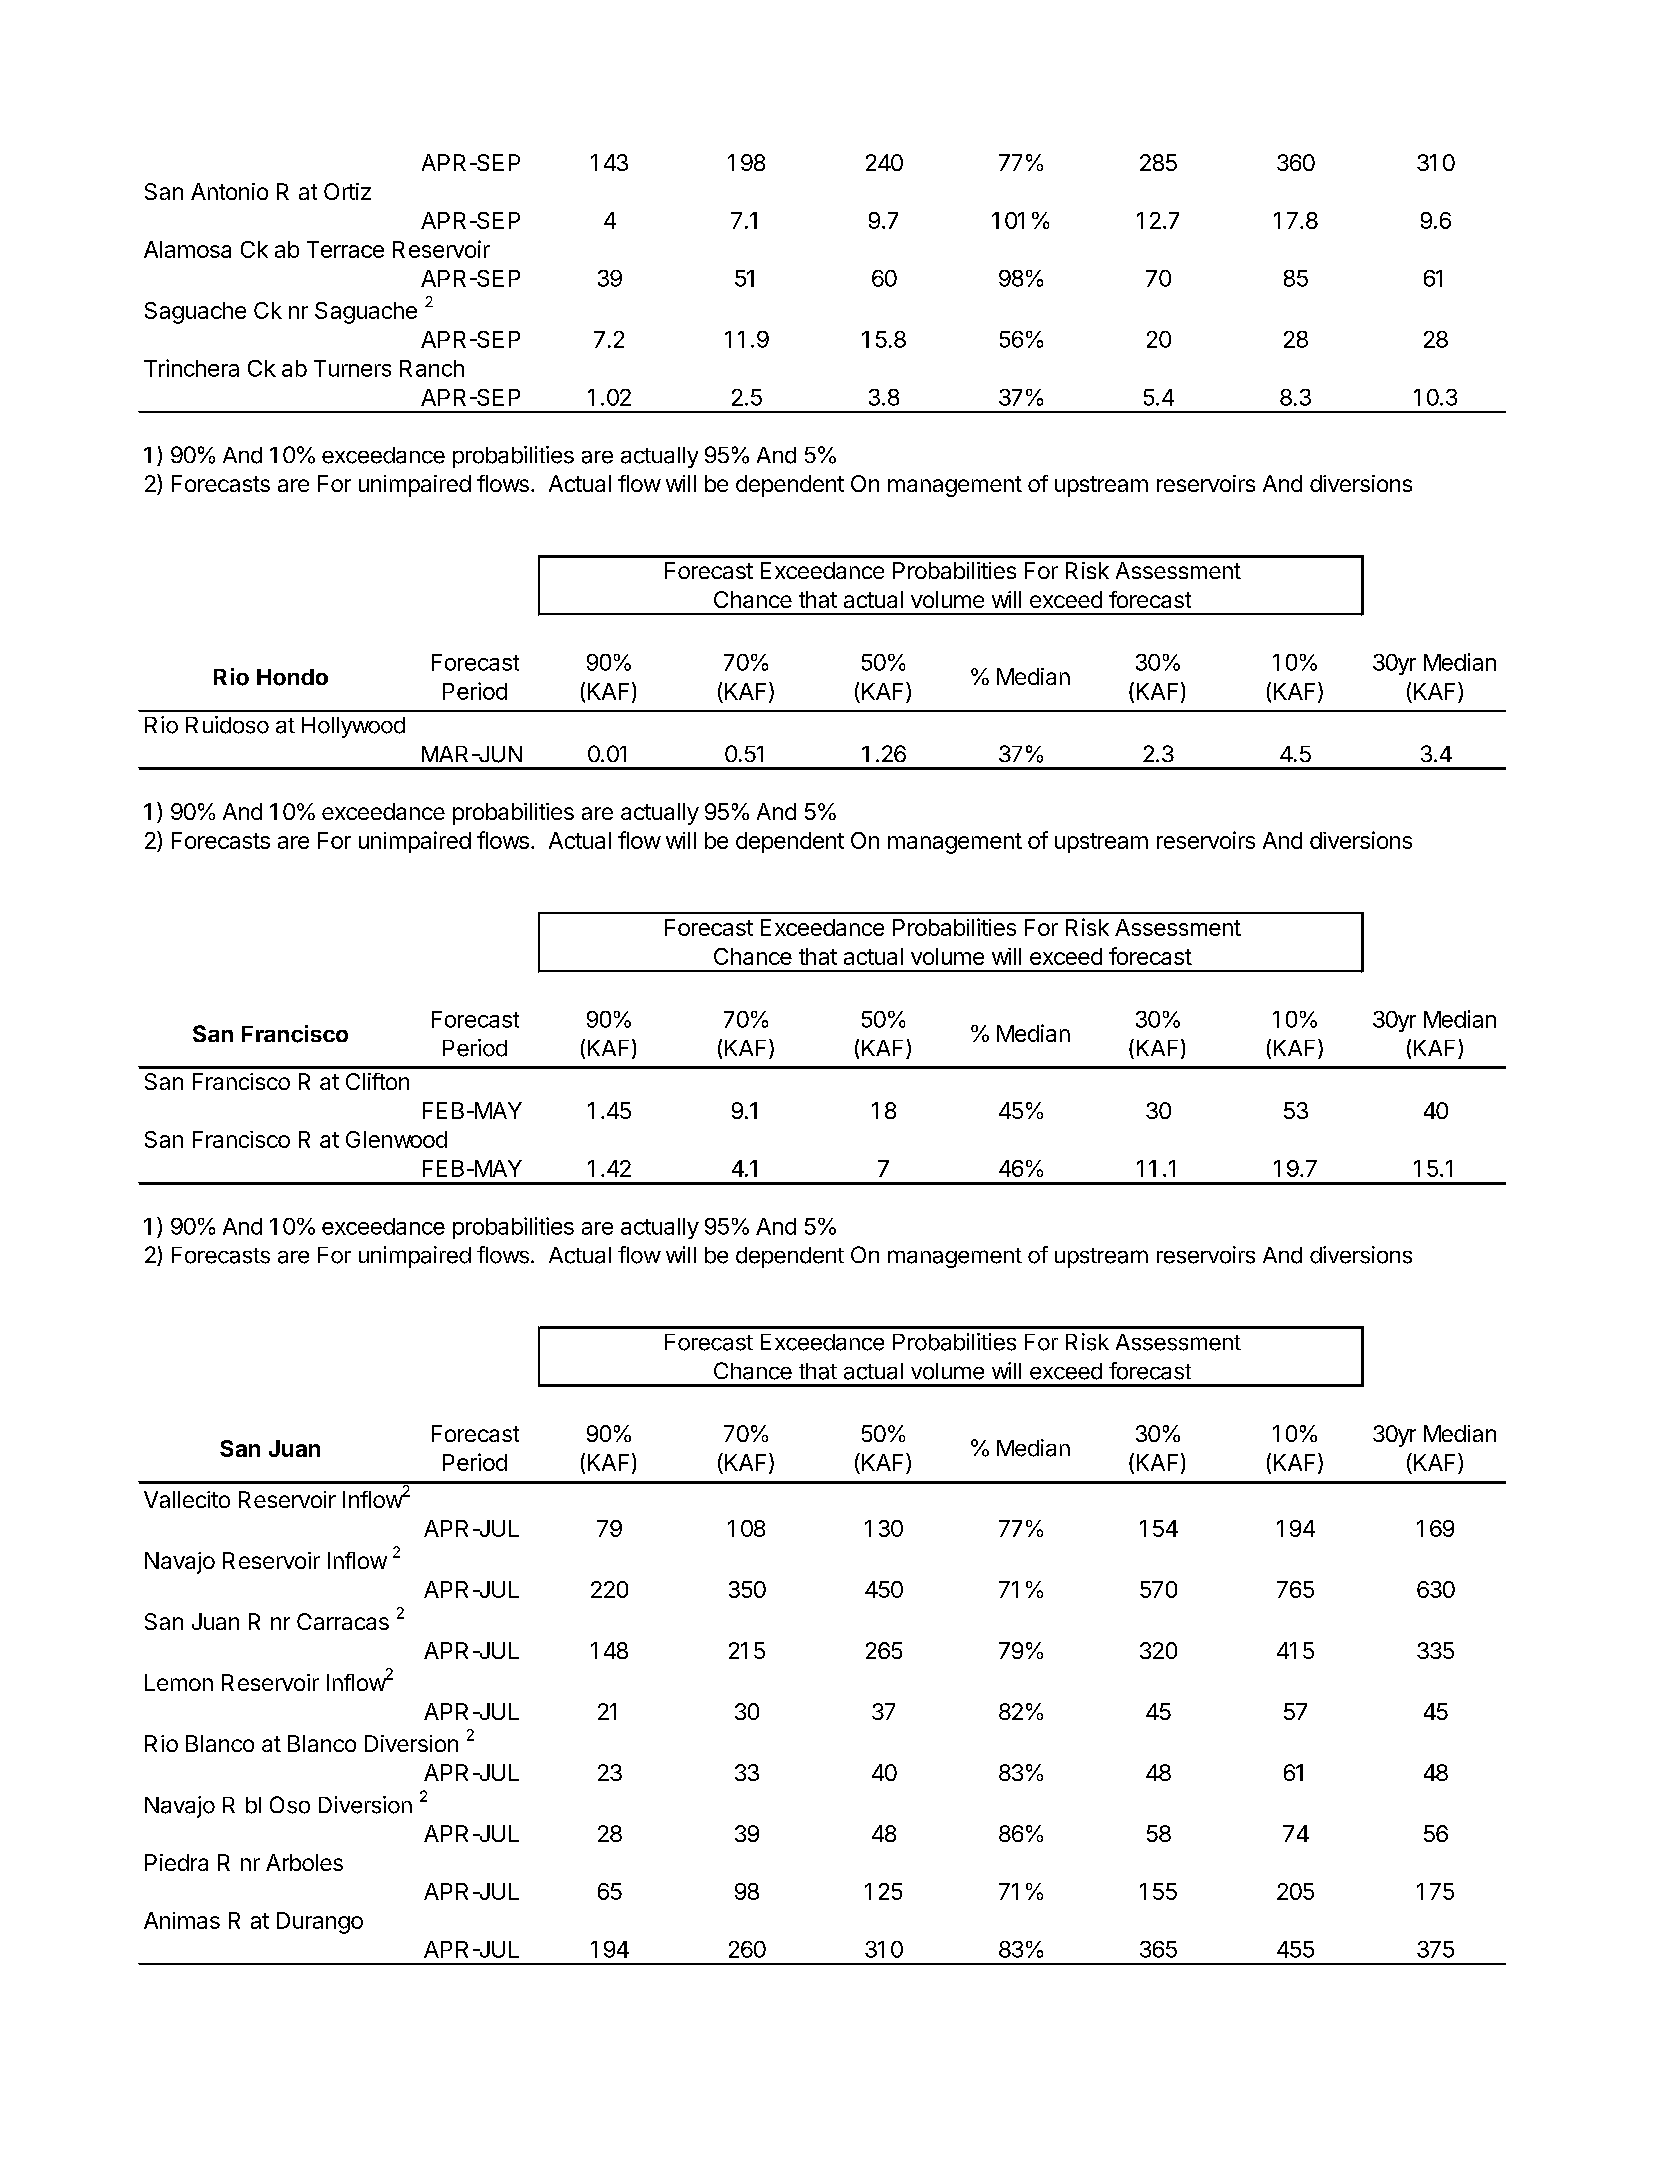  Describe the element at coordinates (345, 249) in the screenshot. I see `Terrace` at that location.
